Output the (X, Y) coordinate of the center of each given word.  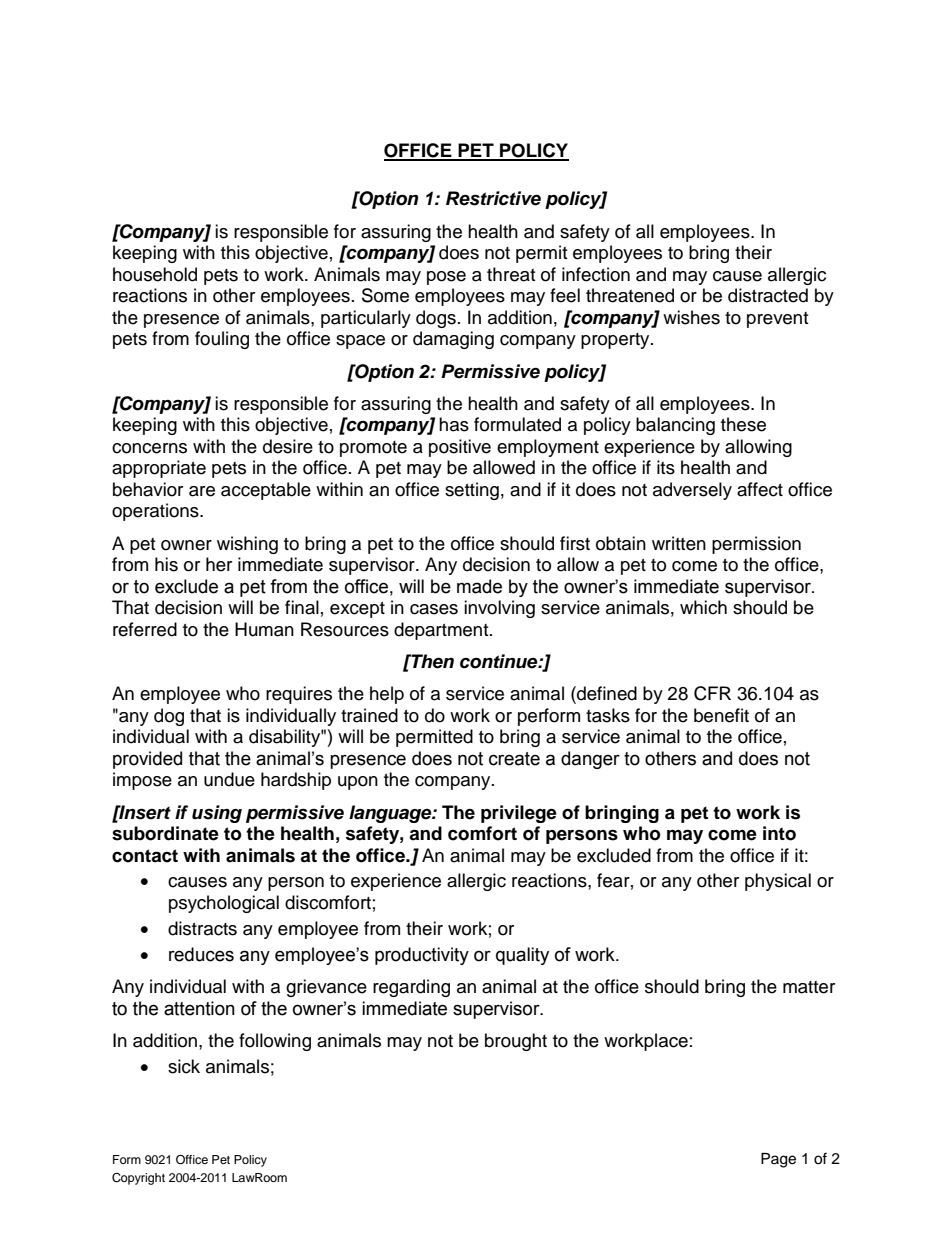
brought (516, 1042)
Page (778, 1160)
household (155, 274)
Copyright (138, 1179)
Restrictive (493, 198)
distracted (768, 295)
